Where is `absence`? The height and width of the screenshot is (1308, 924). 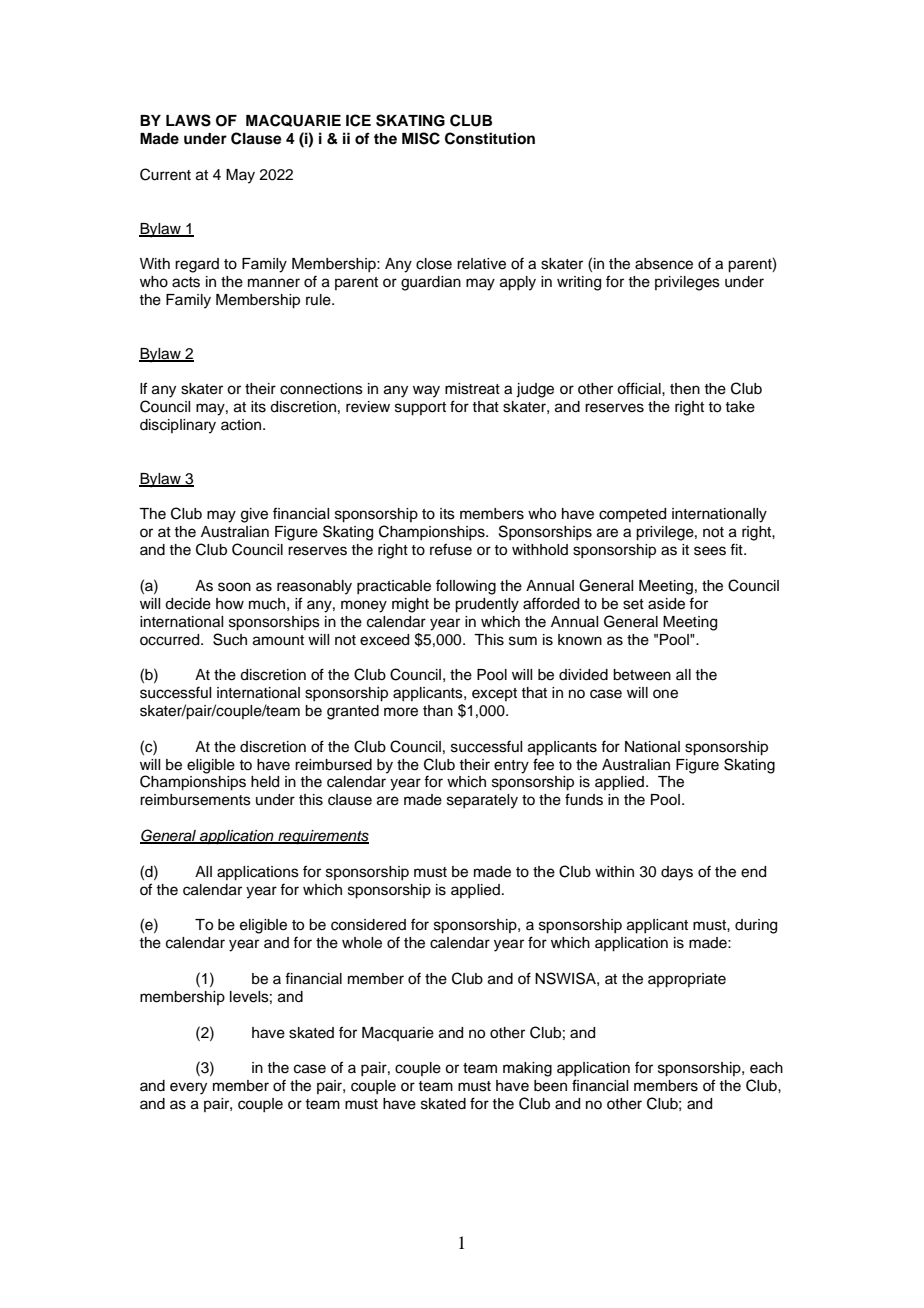
absence is located at coordinates (664, 264).
